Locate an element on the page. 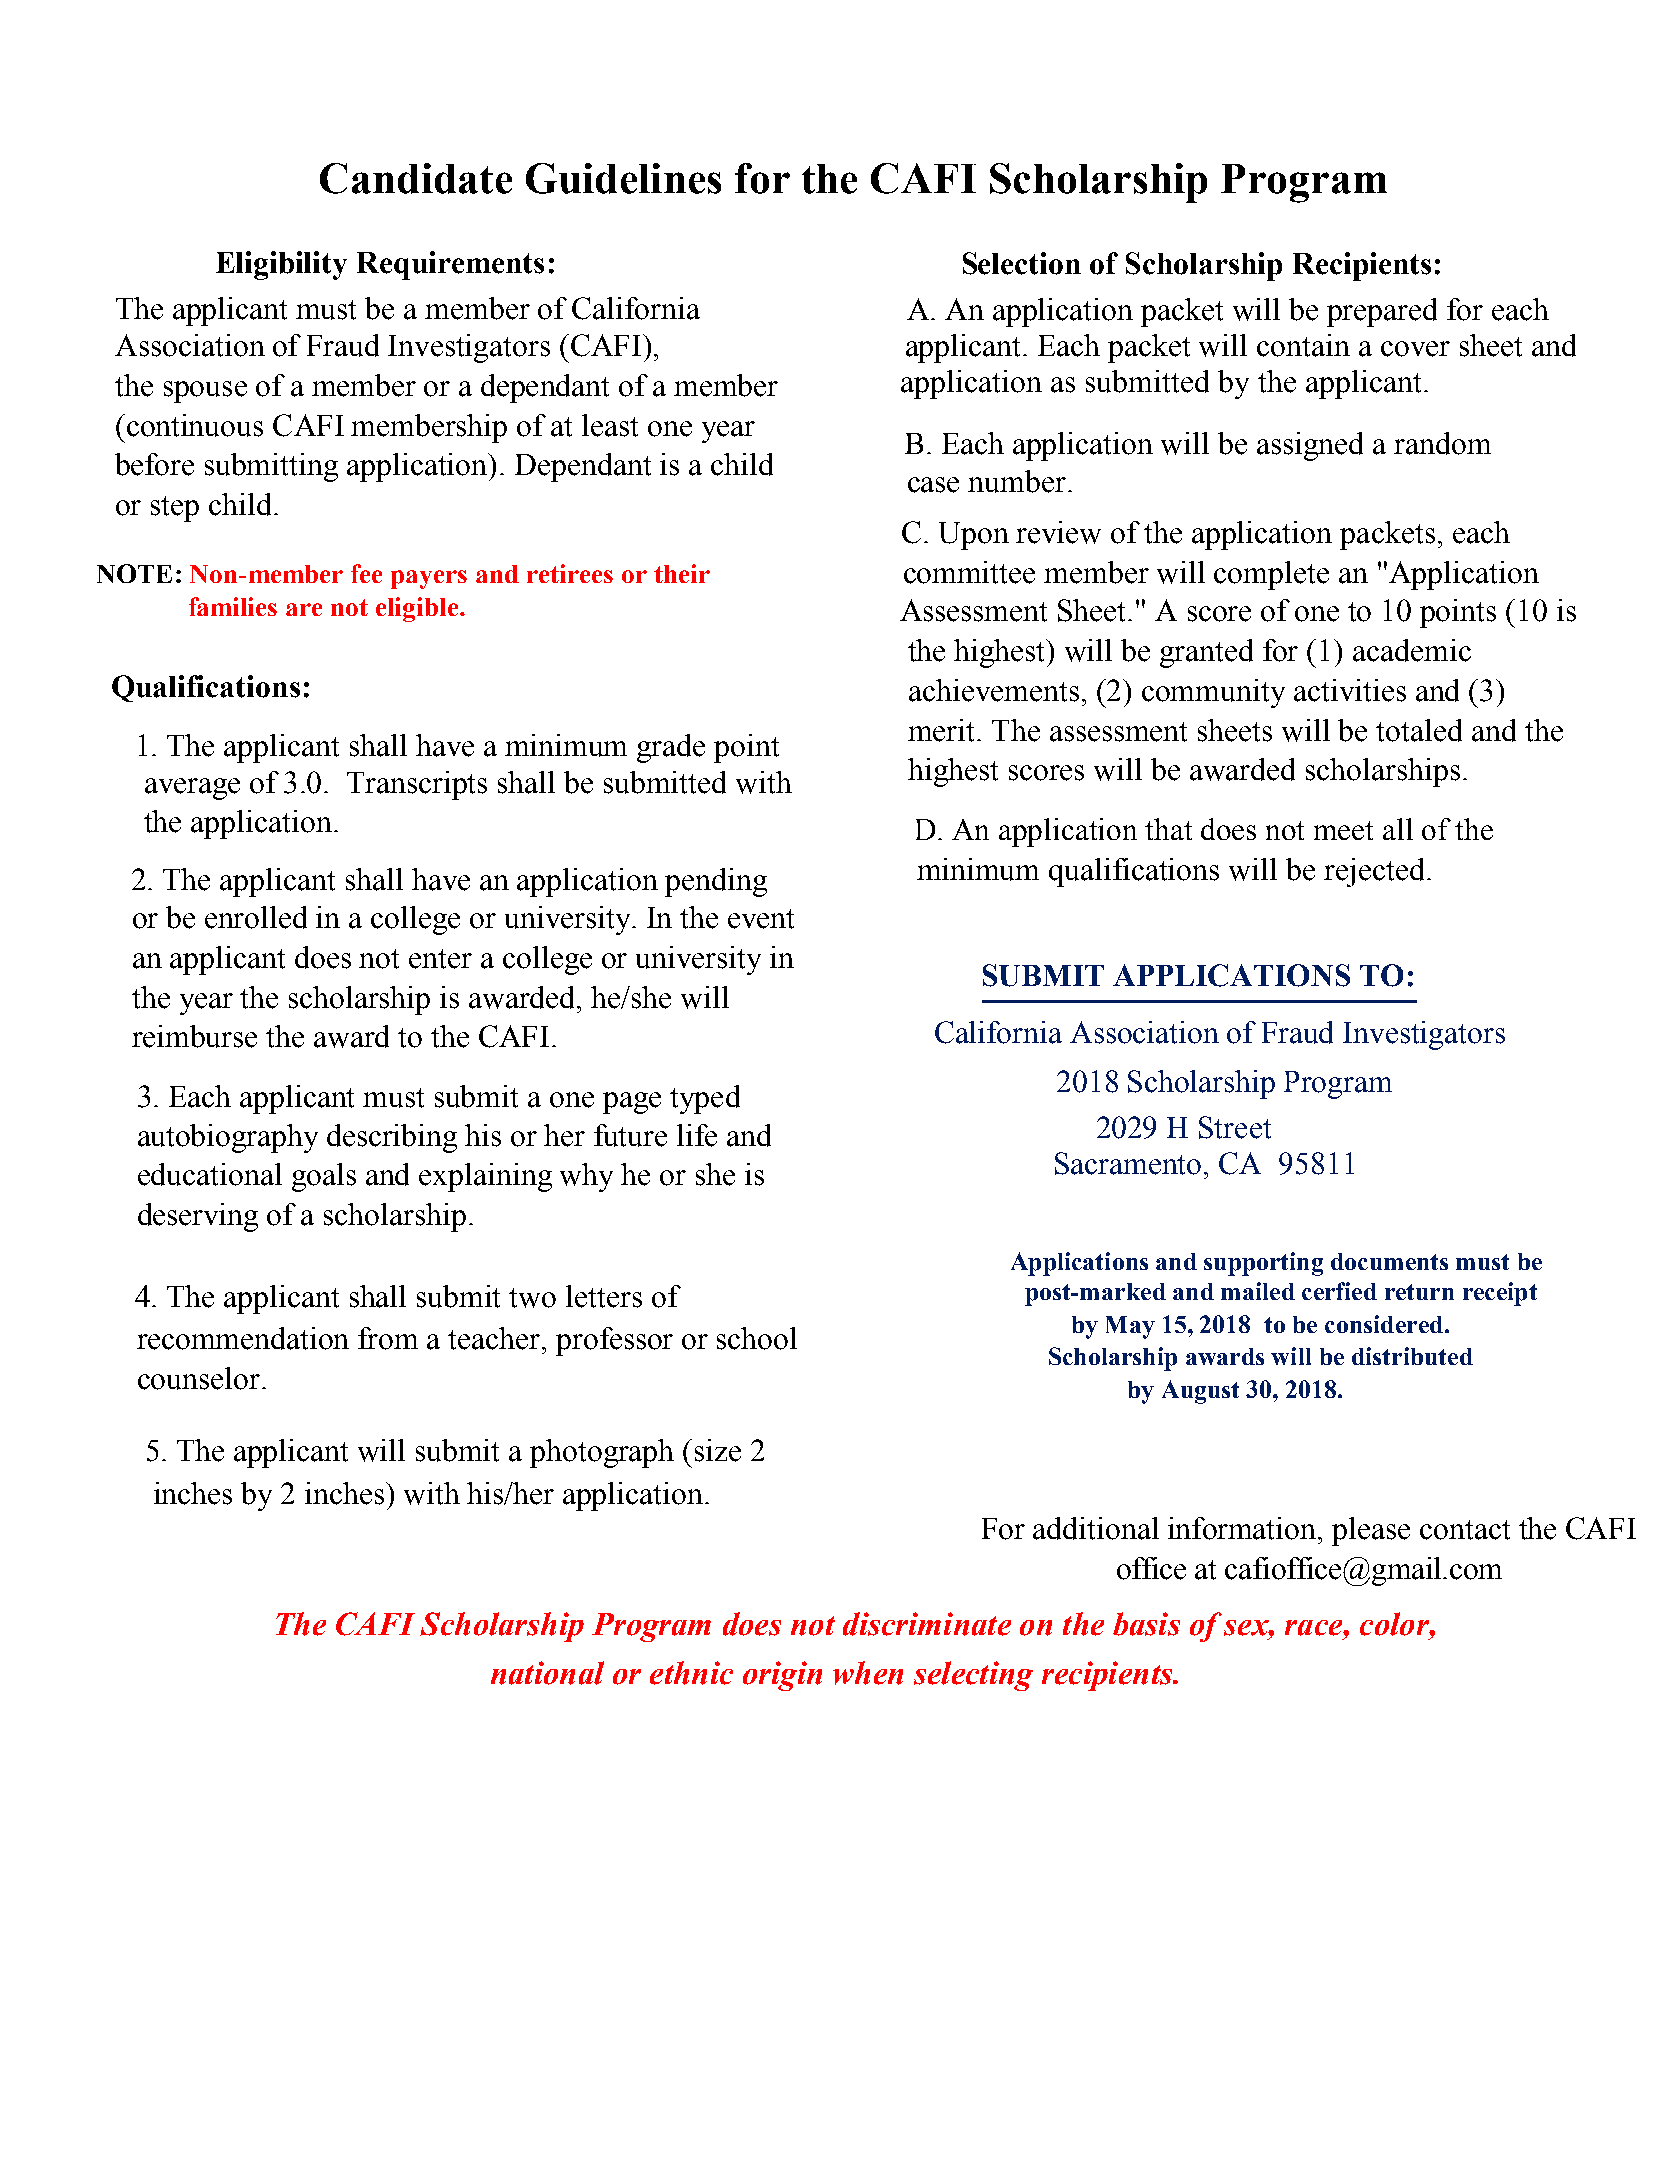 The height and width of the document is (2172, 1678). families is located at coordinates (233, 606).
